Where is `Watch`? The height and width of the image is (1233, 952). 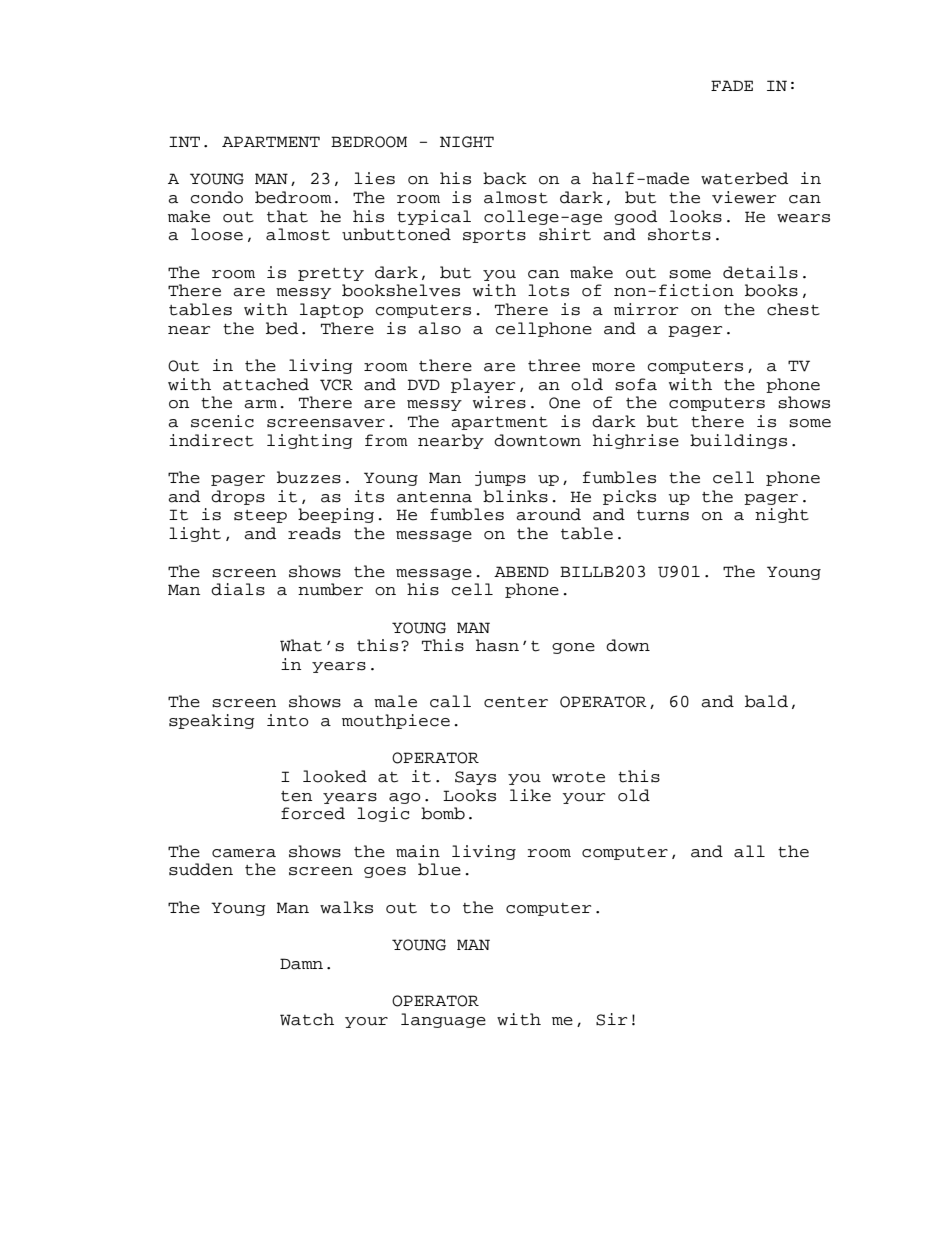 Watch is located at coordinates (307, 1019).
